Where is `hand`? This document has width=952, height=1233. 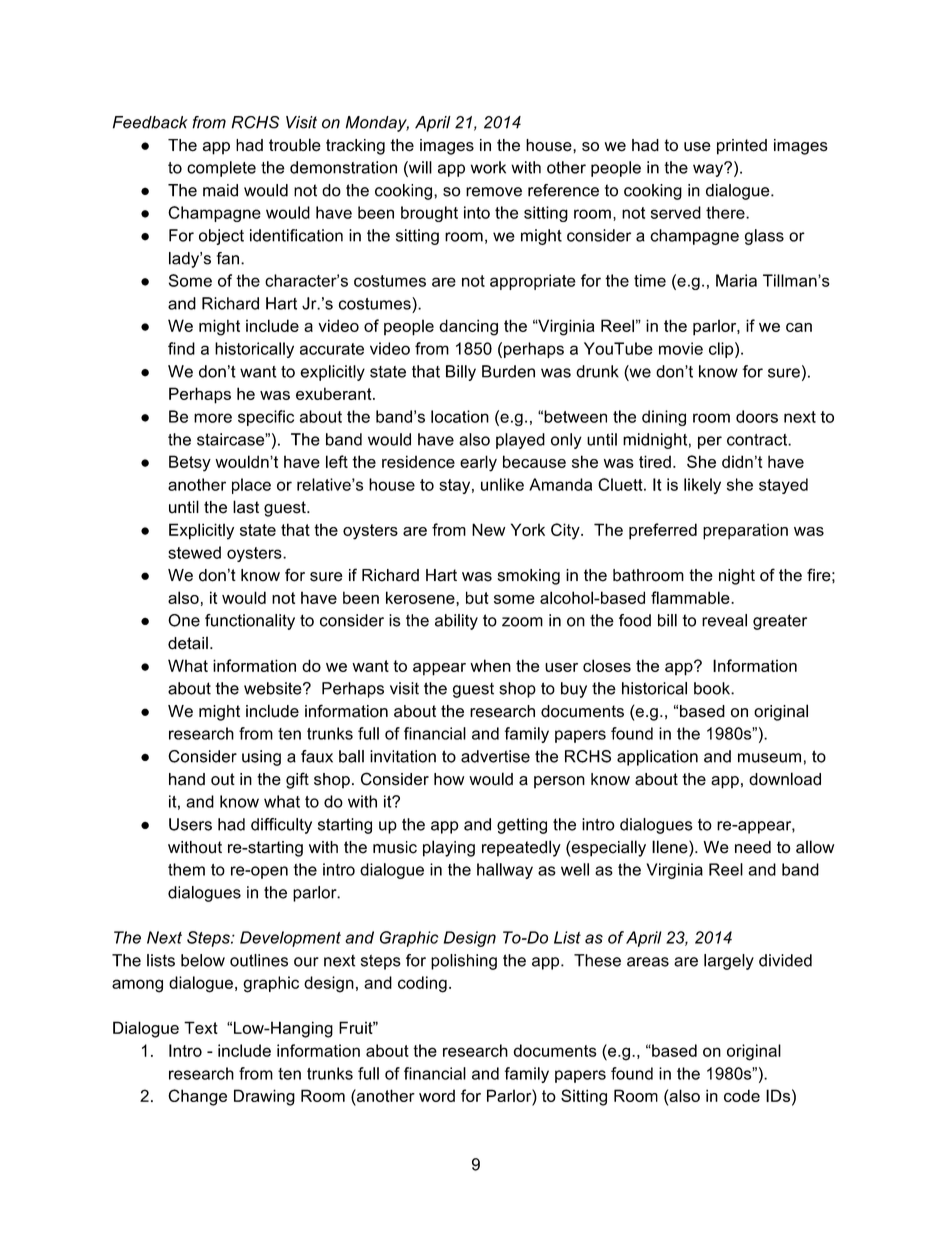 hand is located at coordinates (187, 779).
